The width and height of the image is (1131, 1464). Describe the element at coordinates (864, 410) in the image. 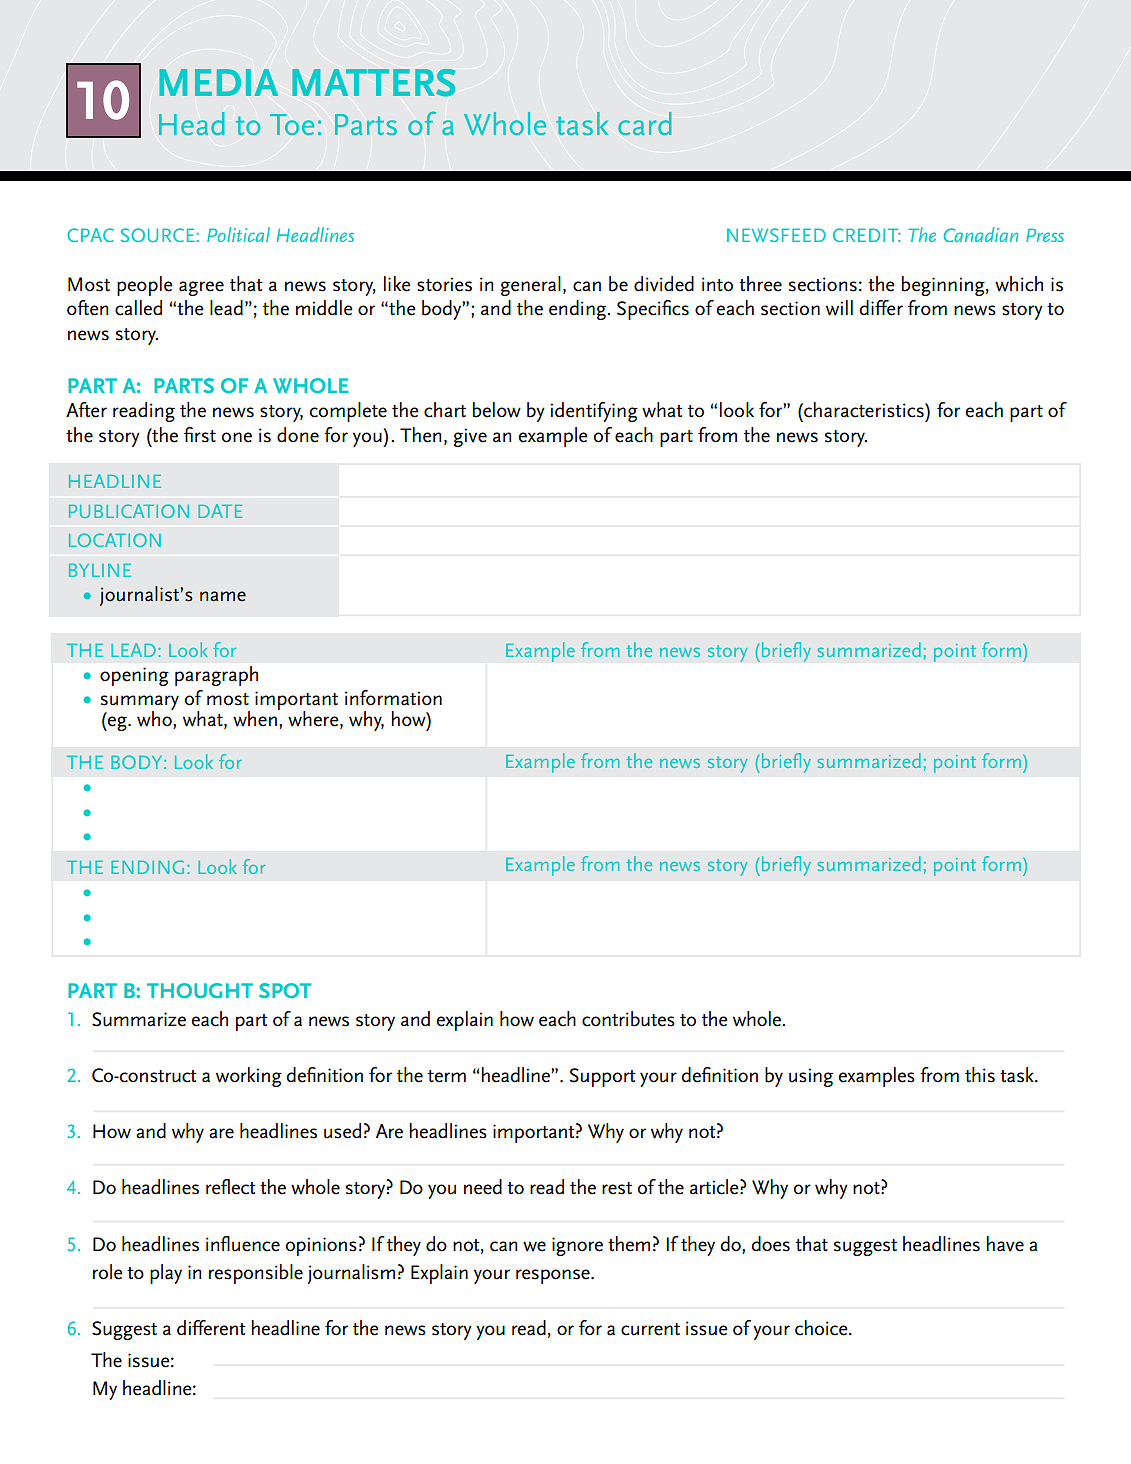

I see `characteristics` at that location.
